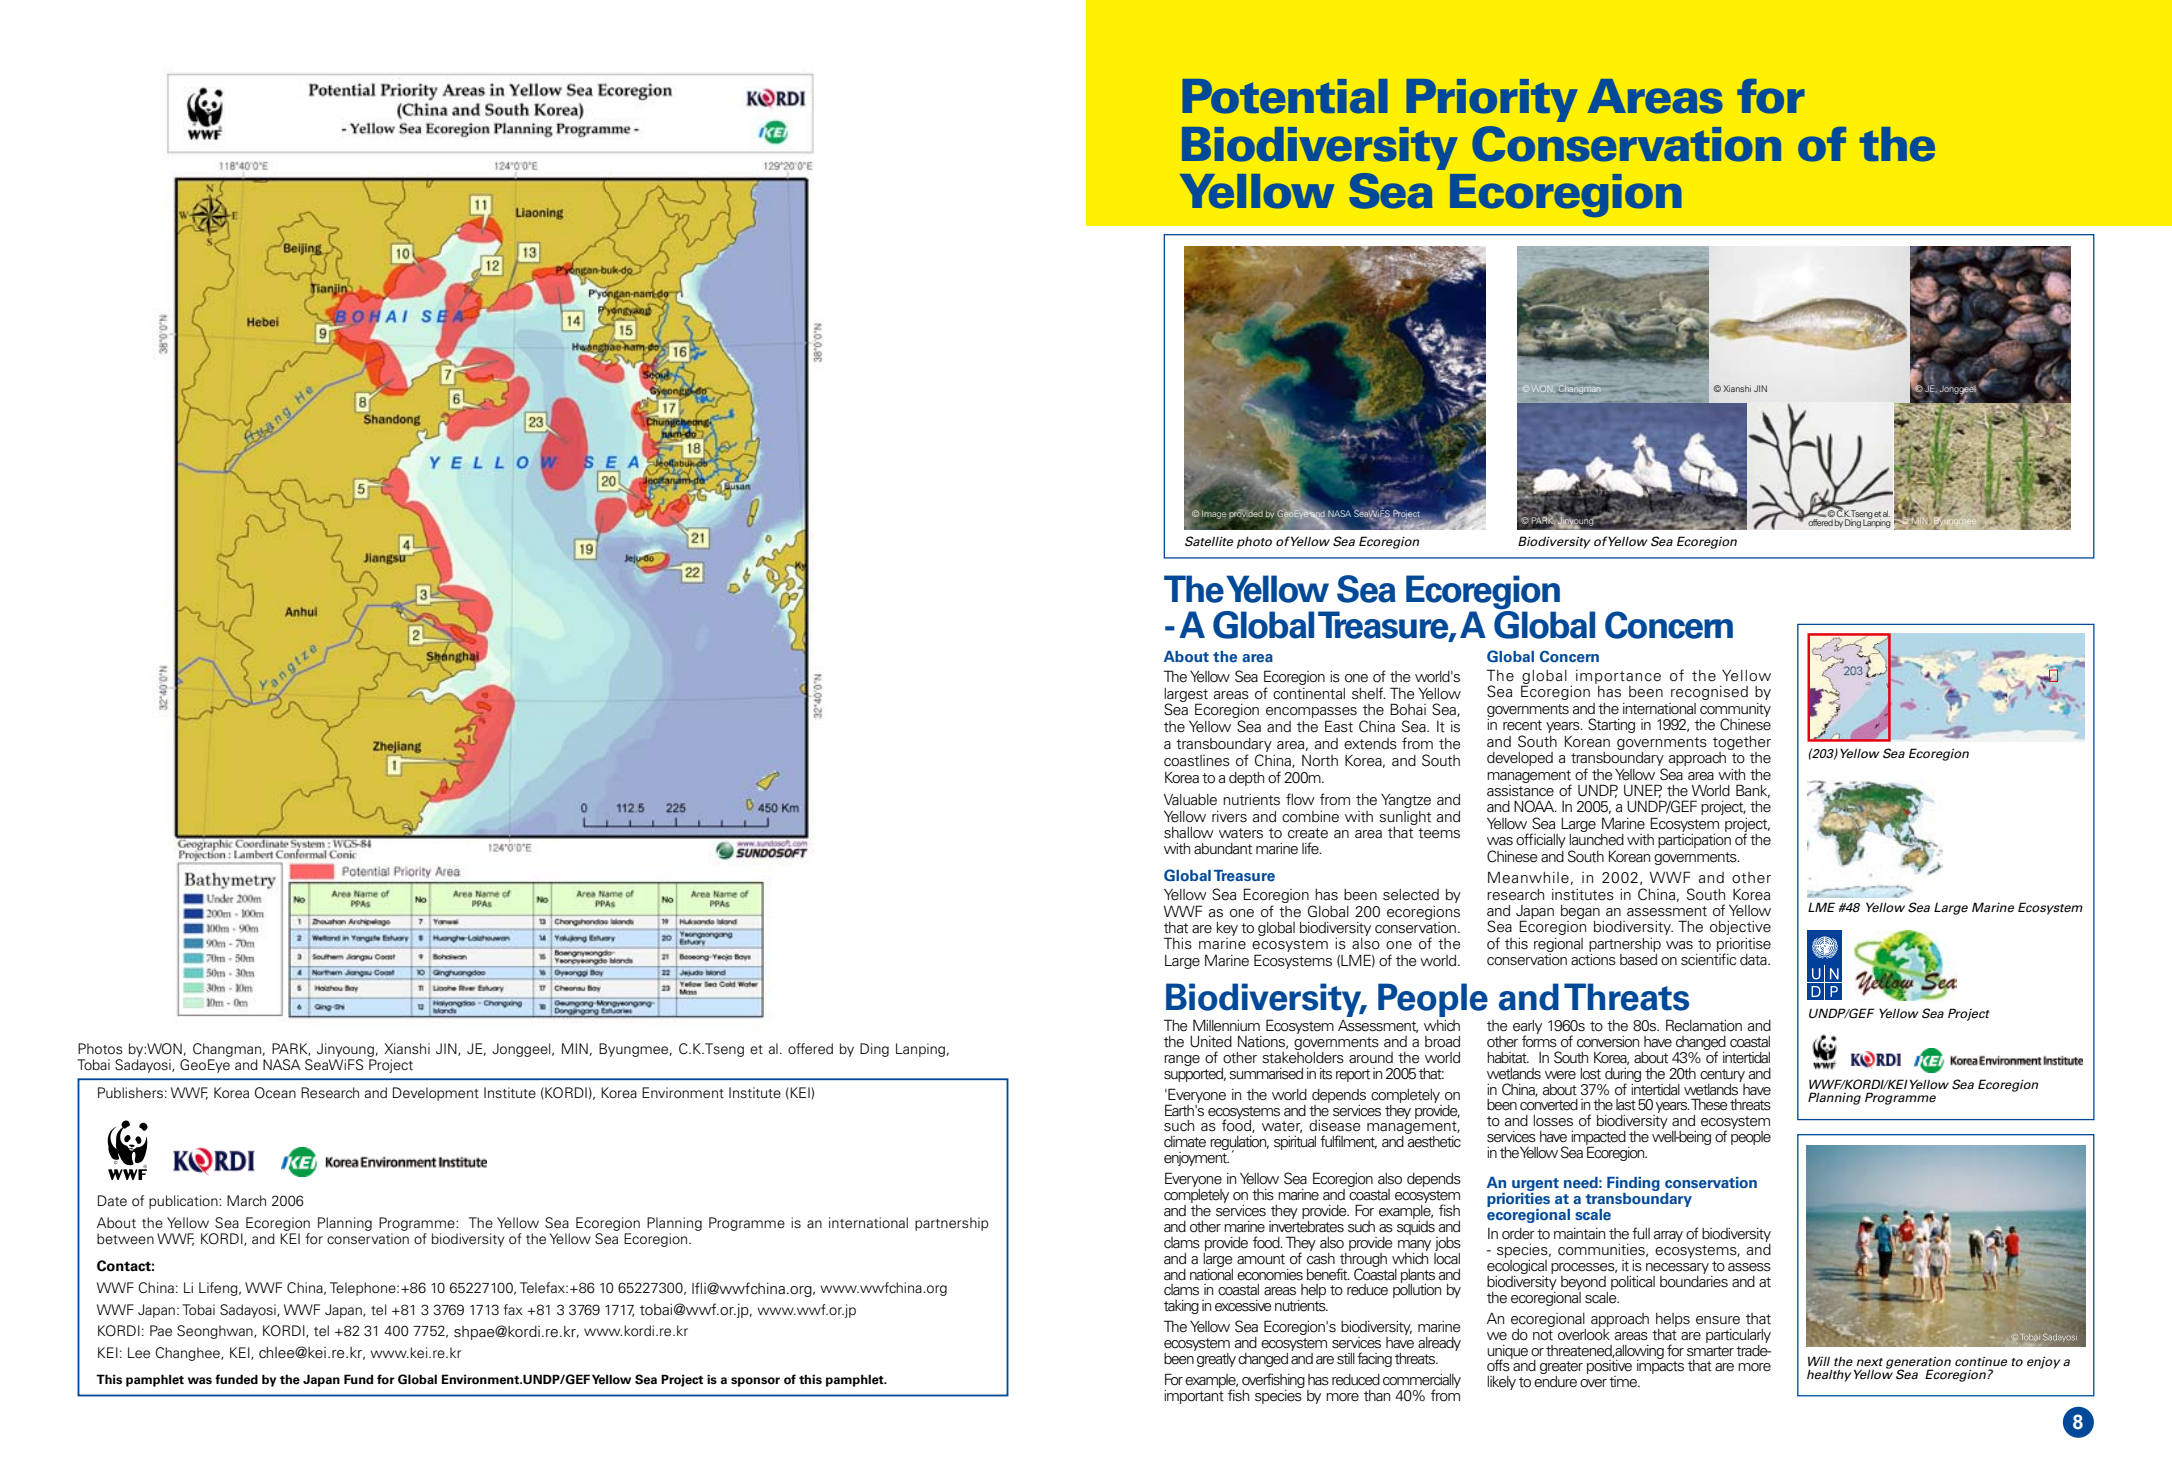  Describe the element at coordinates (1492, 100) in the screenshot. I see `Priority` at that location.
